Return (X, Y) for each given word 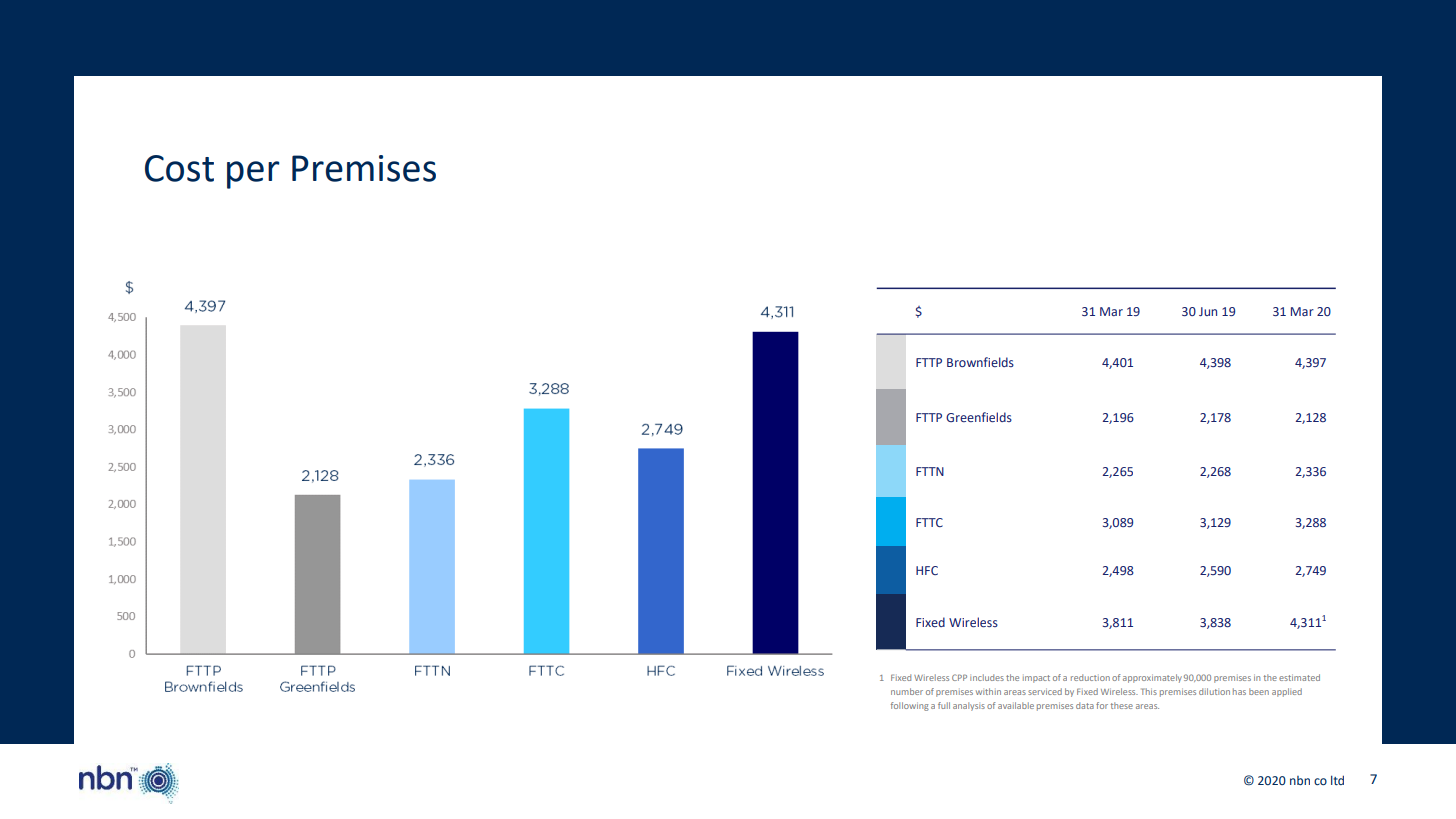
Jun (1208, 311)
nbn (1300, 780)
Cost (179, 168)
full (944, 705)
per (253, 175)
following (910, 706)
